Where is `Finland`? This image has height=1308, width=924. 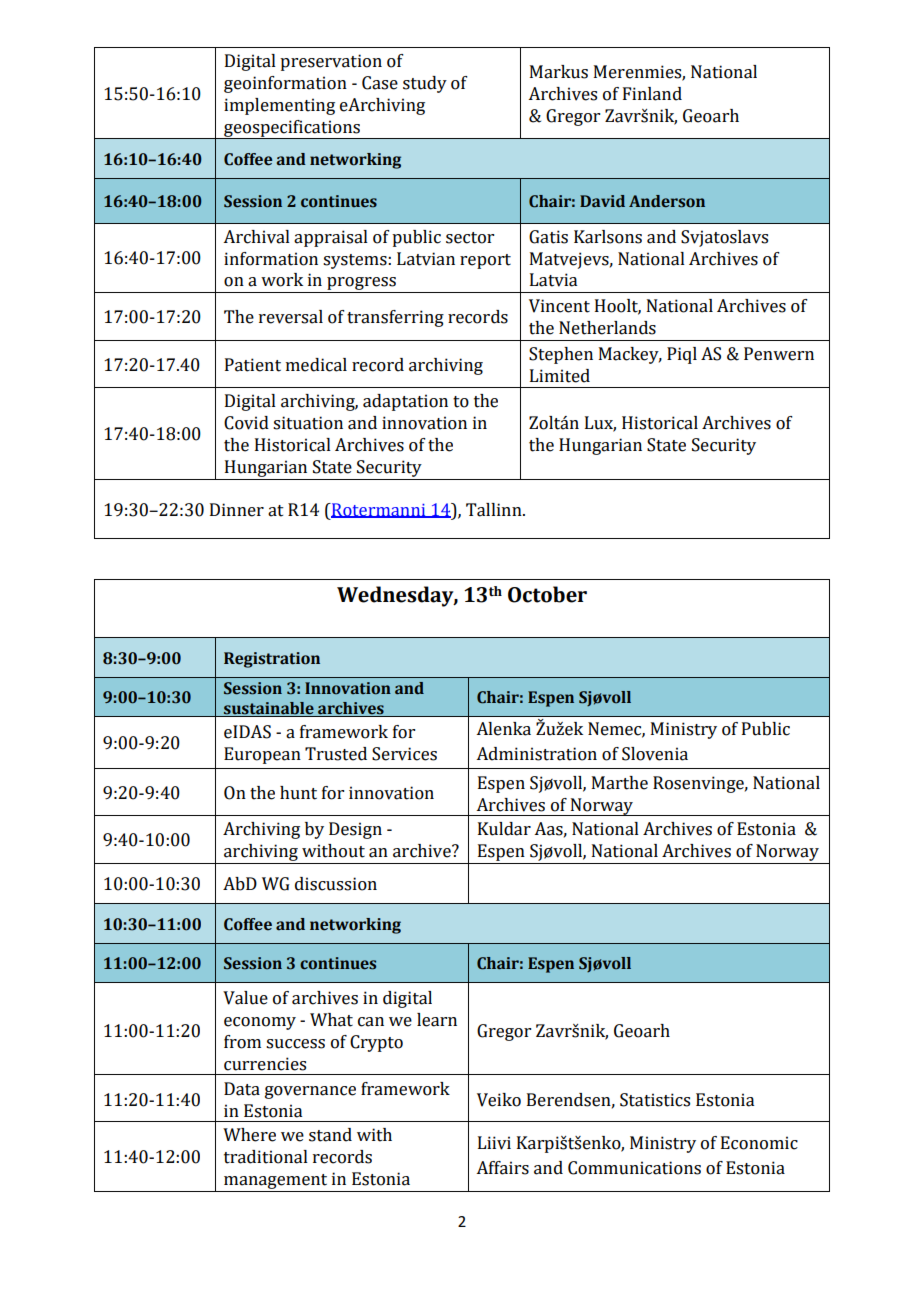 Finland is located at coordinates (652, 94).
